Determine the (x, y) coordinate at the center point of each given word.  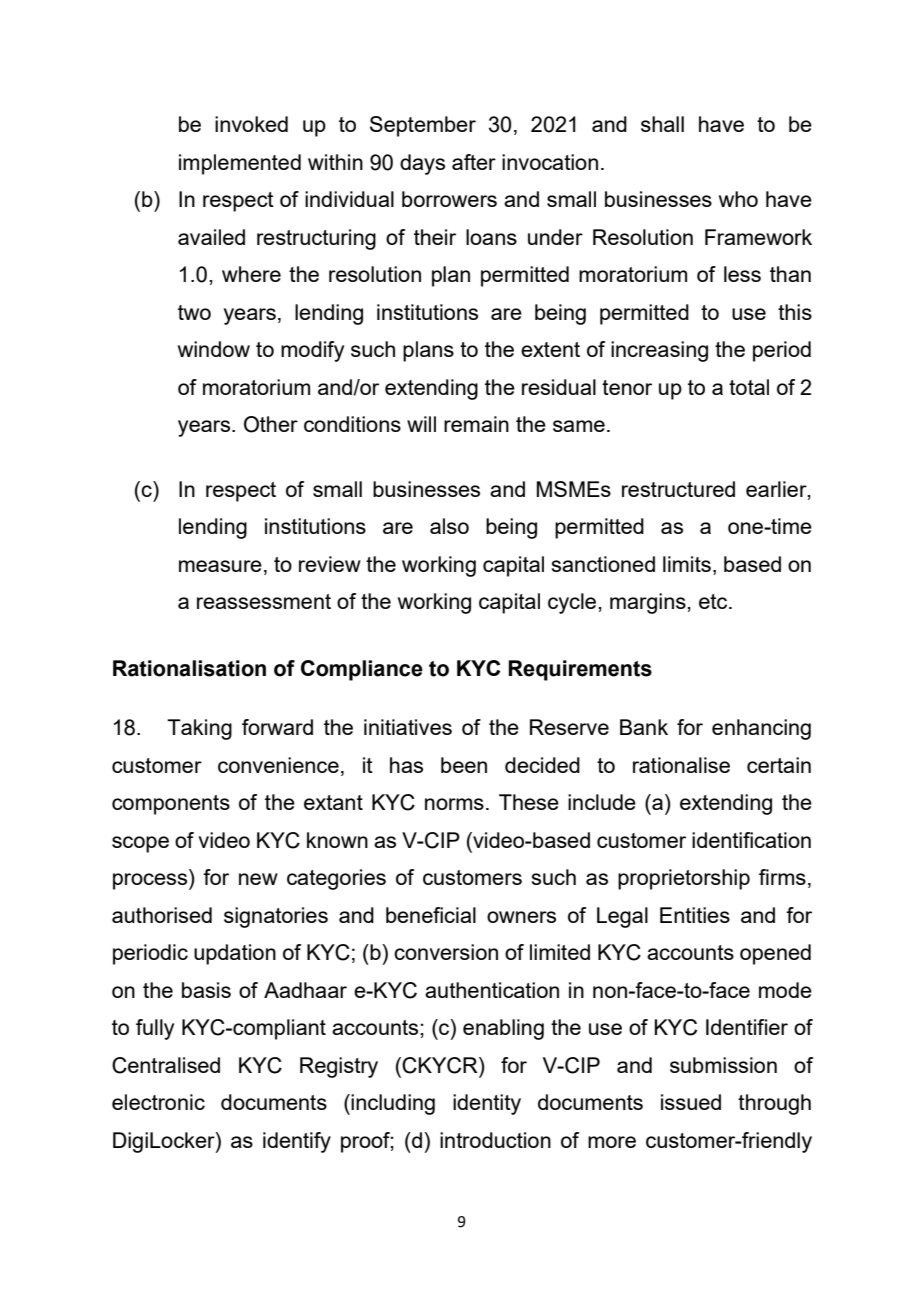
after (474, 162)
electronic (158, 1102)
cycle (573, 603)
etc (714, 601)
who (738, 199)
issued (691, 1102)
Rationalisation (189, 668)
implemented (240, 164)
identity (487, 1104)
